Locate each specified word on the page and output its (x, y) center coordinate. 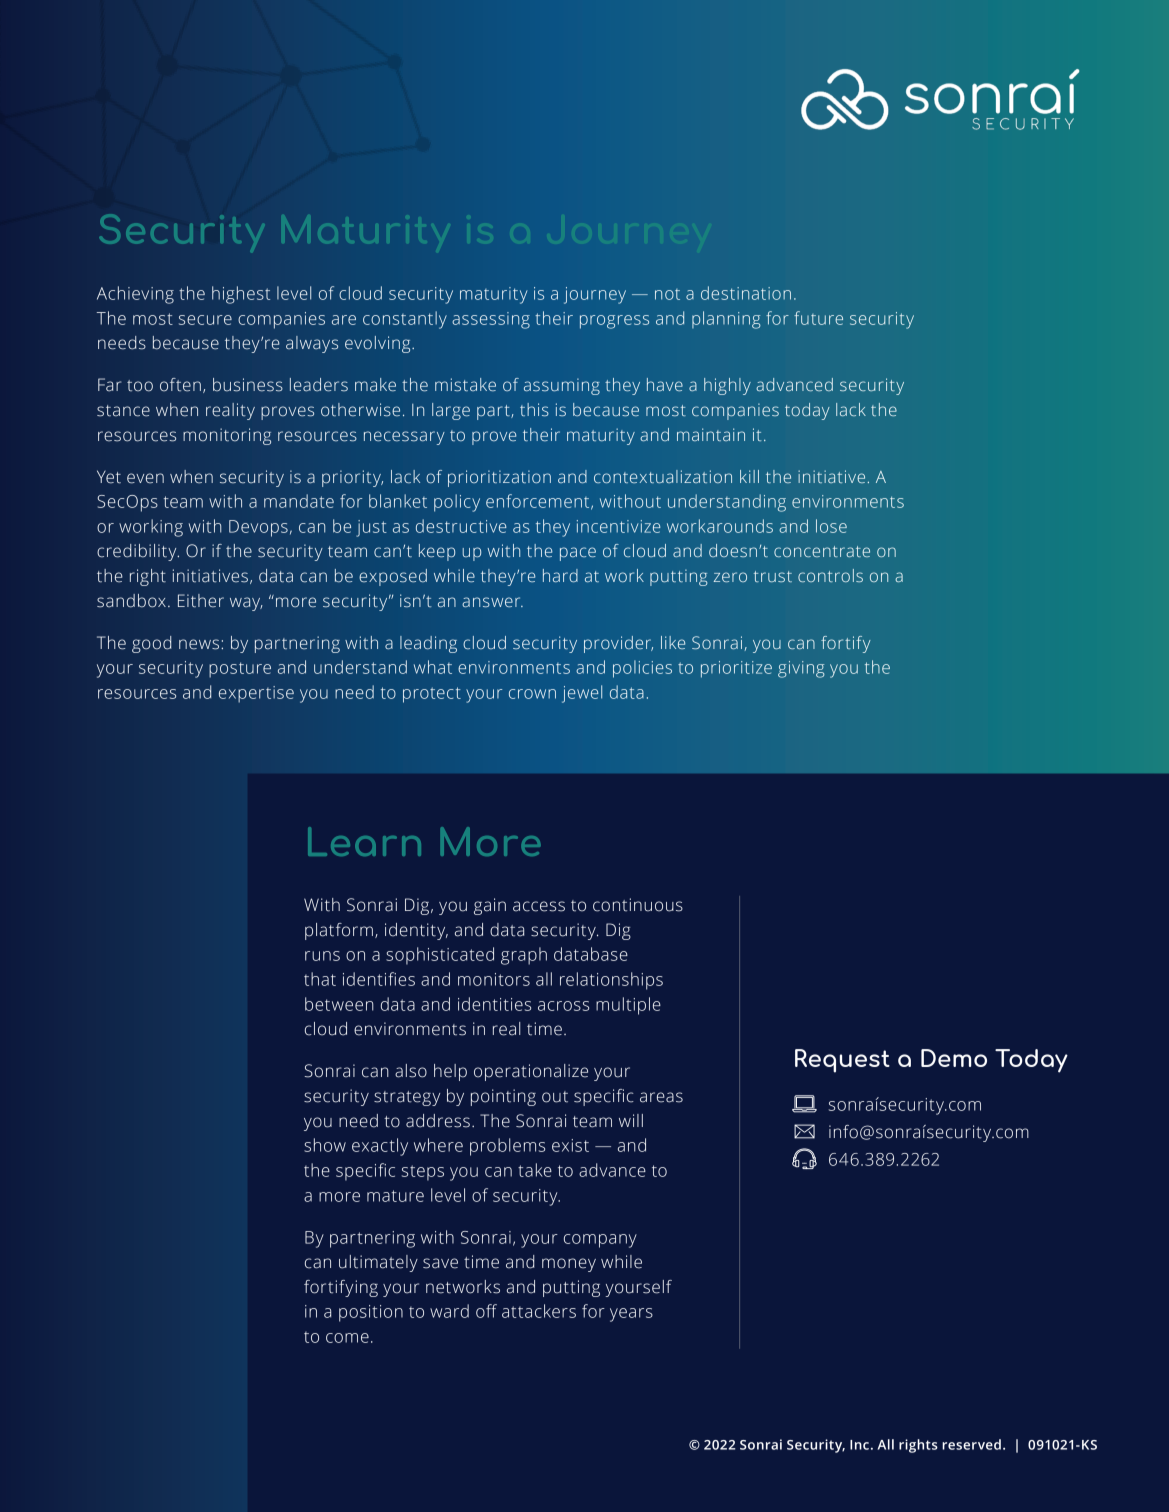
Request (842, 1061)
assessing (491, 320)
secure (205, 320)
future (818, 318)
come (347, 1338)
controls (830, 575)
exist (570, 1145)
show (325, 1145)
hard (560, 576)
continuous (638, 905)
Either (201, 601)
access (539, 906)
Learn (364, 841)
